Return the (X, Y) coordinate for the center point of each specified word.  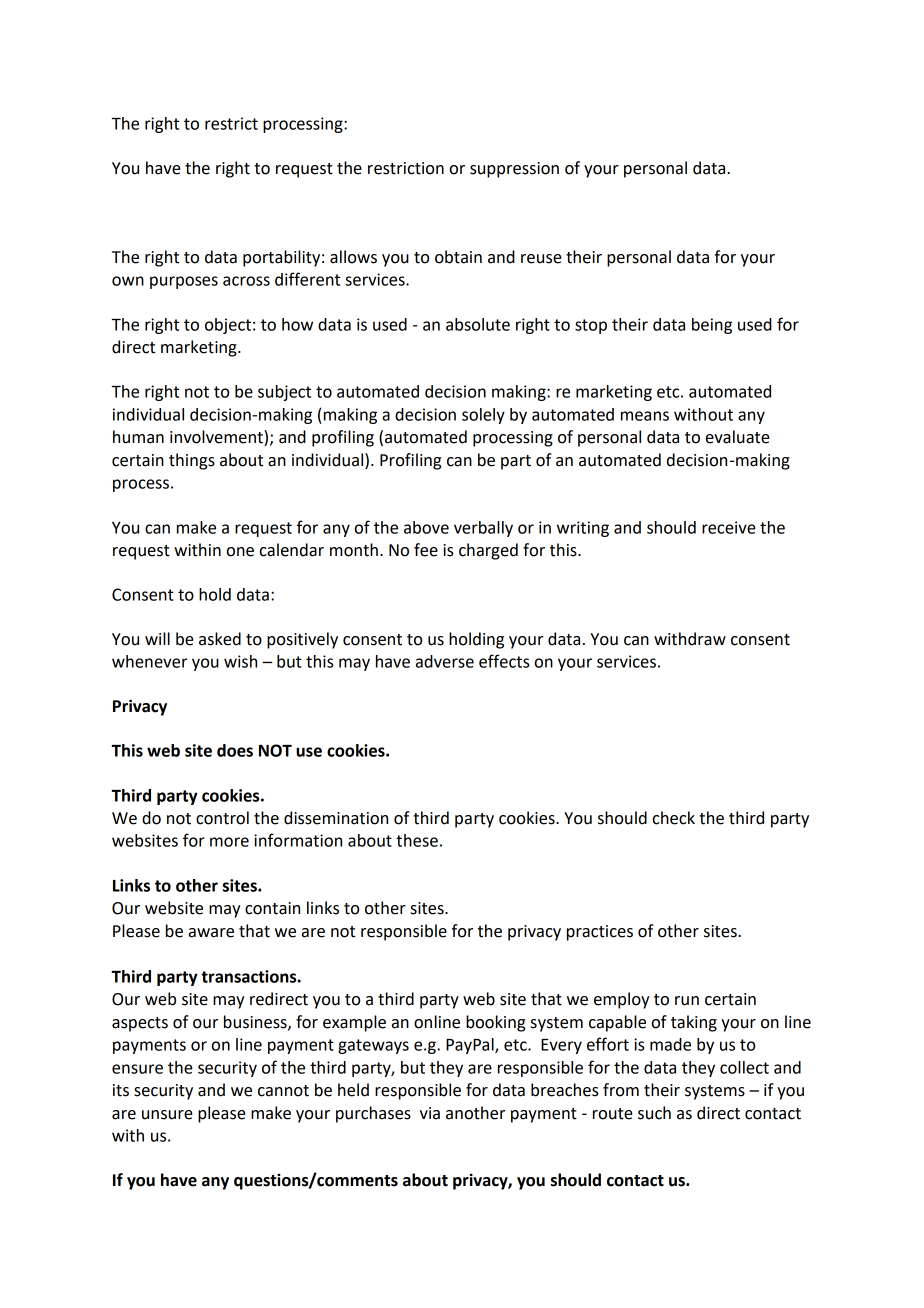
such (654, 1113)
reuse (541, 259)
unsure (167, 1115)
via (430, 1113)
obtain (458, 257)
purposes (184, 282)
